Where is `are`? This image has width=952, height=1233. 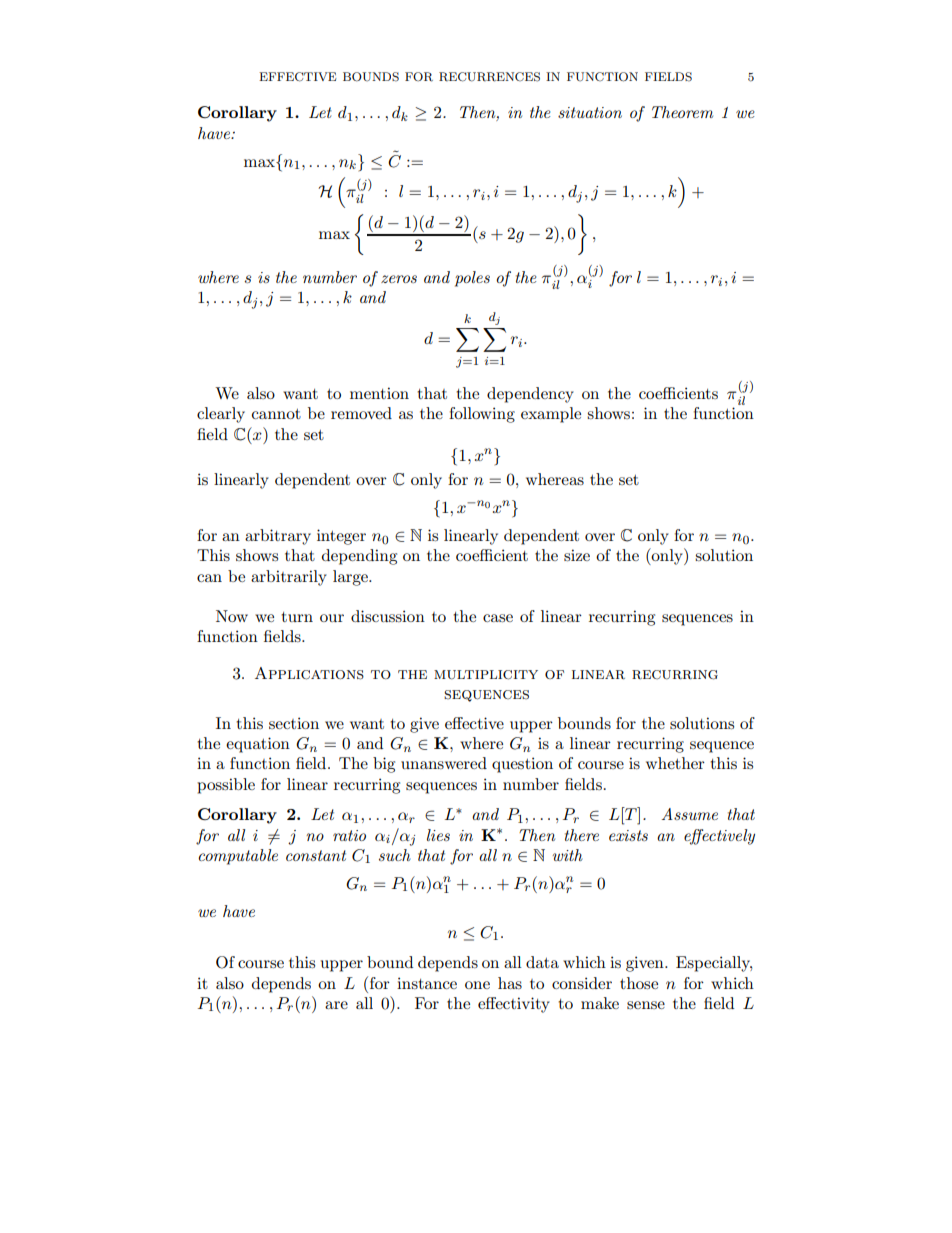
are is located at coordinates (336, 1005).
